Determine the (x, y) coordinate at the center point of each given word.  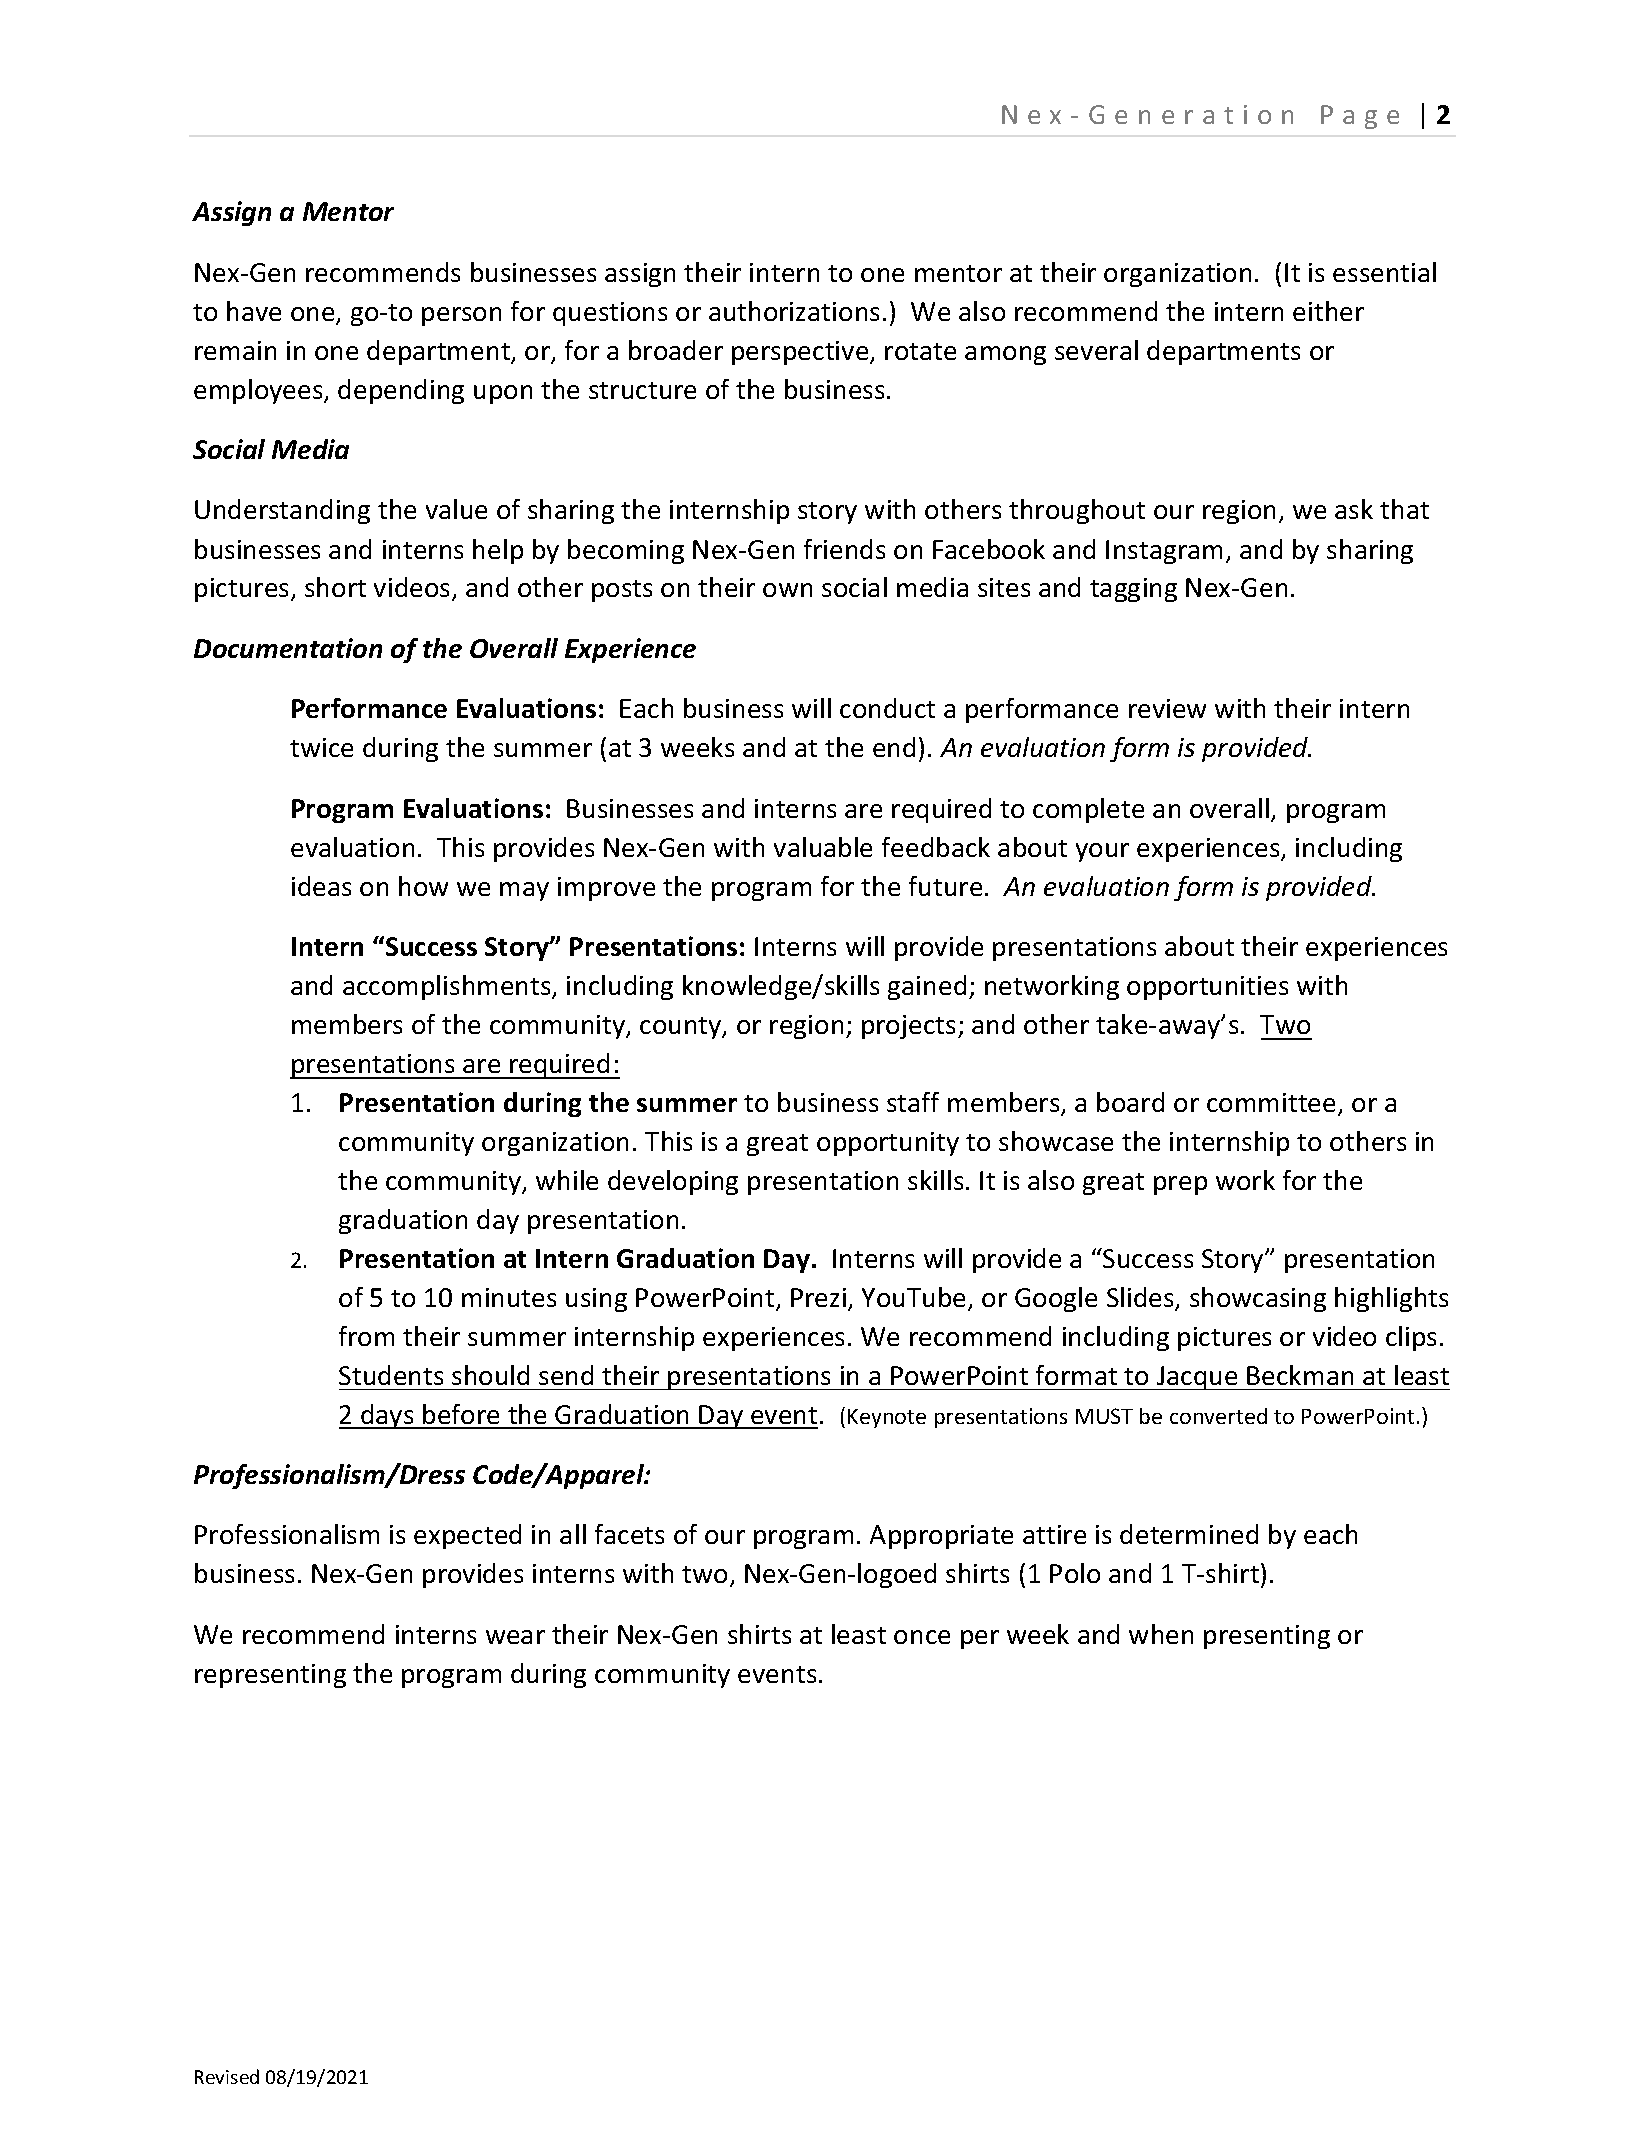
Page (1360, 117)
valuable (823, 847)
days (387, 1416)
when (1161, 1634)
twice (321, 747)
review (1167, 708)
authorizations (794, 311)
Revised (227, 2076)
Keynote (887, 1418)
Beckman (1300, 1375)
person (461, 316)
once (922, 1637)
